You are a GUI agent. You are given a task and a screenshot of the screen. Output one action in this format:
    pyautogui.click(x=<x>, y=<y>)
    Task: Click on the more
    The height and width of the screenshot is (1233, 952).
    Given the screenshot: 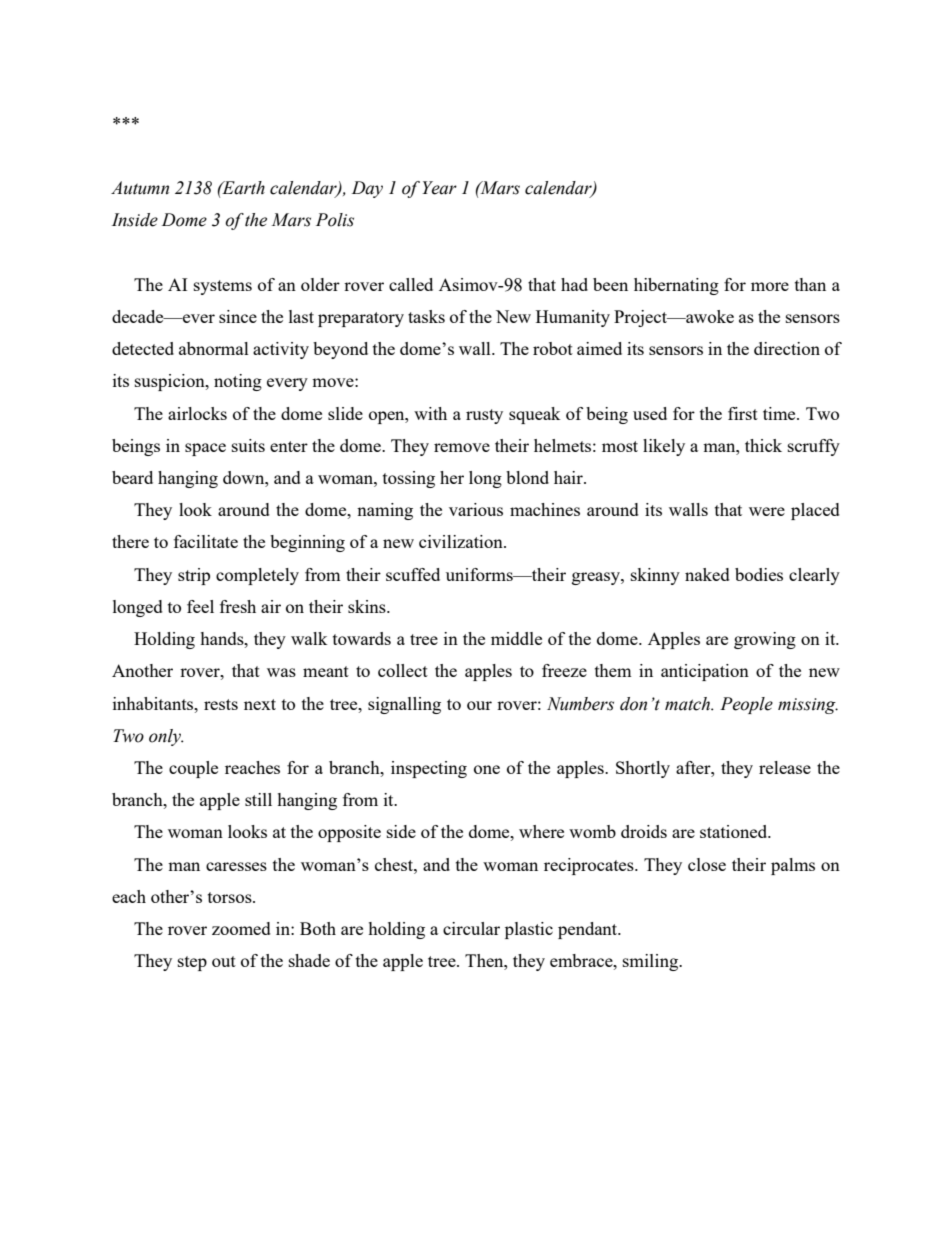 What is the action you would take?
    pyautogui.click(x=770, y=286)
